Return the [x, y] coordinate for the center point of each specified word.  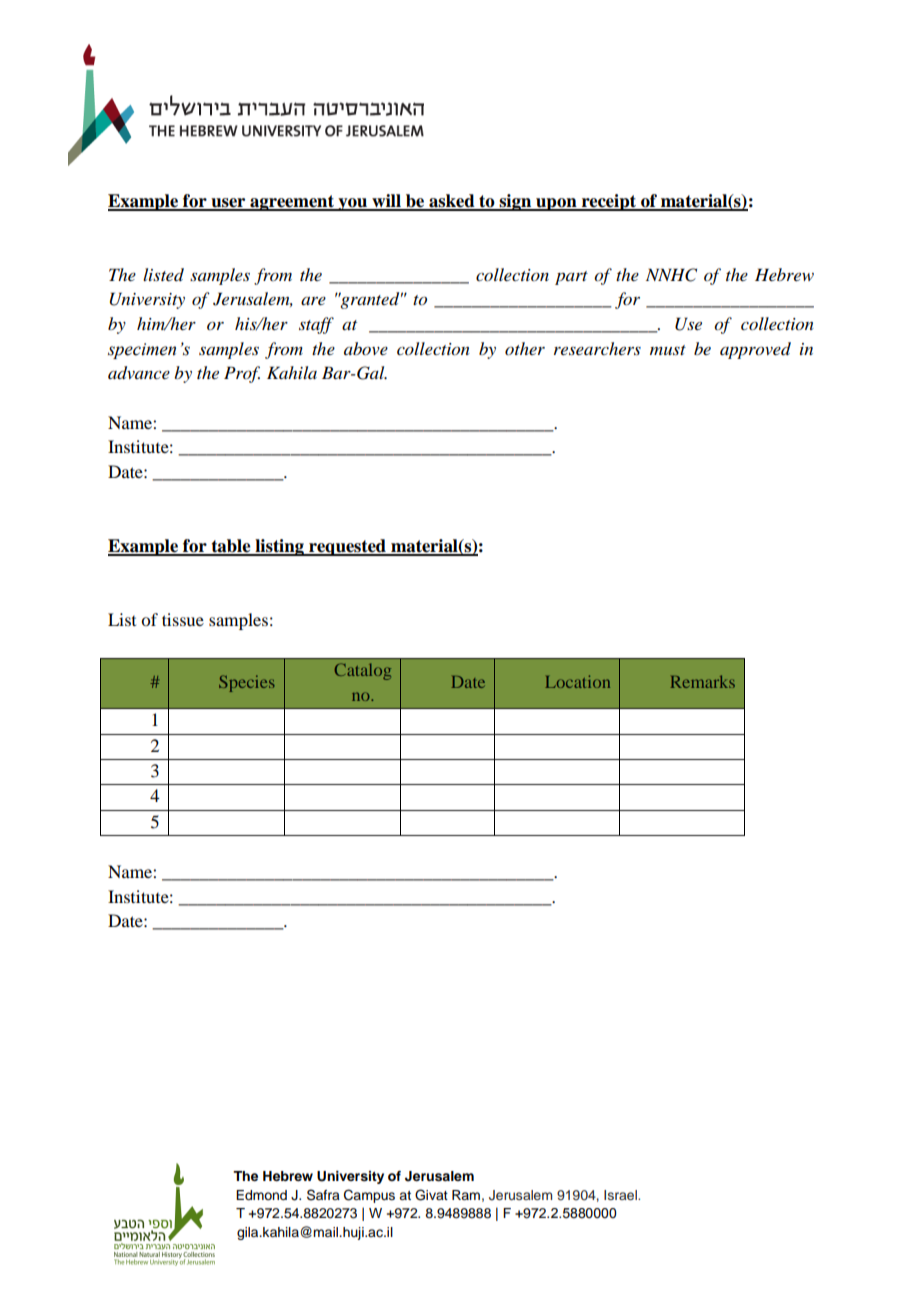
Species [247, 683]
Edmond [261, 1195]
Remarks [703, 681]
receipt [608, 202]
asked [452, 202]
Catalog [363, 671]
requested [347, 547]
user [228, 204]
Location [577, 681]
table [231, 547]
